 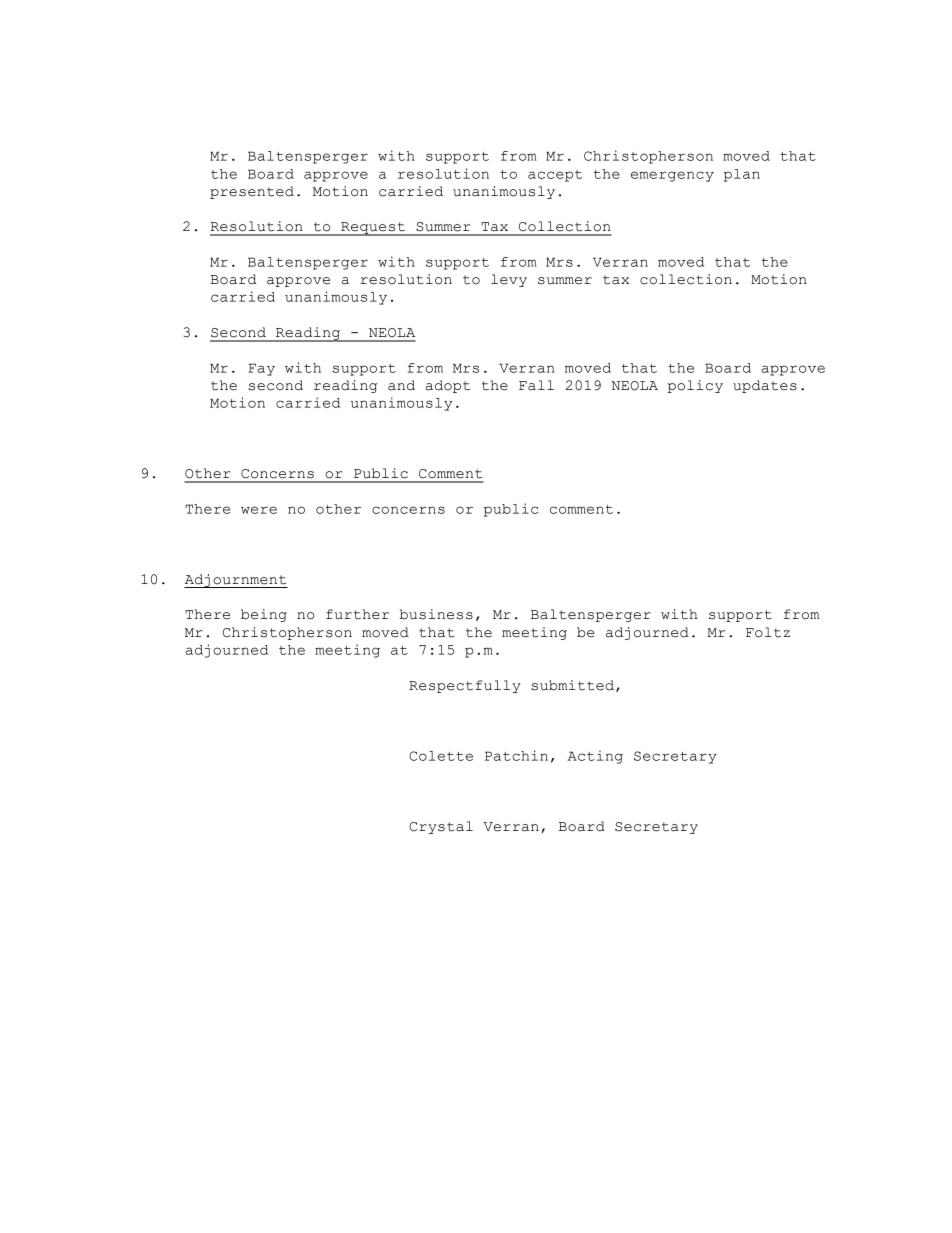 What do you see at coordinates (595, 757) in the document?
I see `Acting` at bounding box center [595, 757].
